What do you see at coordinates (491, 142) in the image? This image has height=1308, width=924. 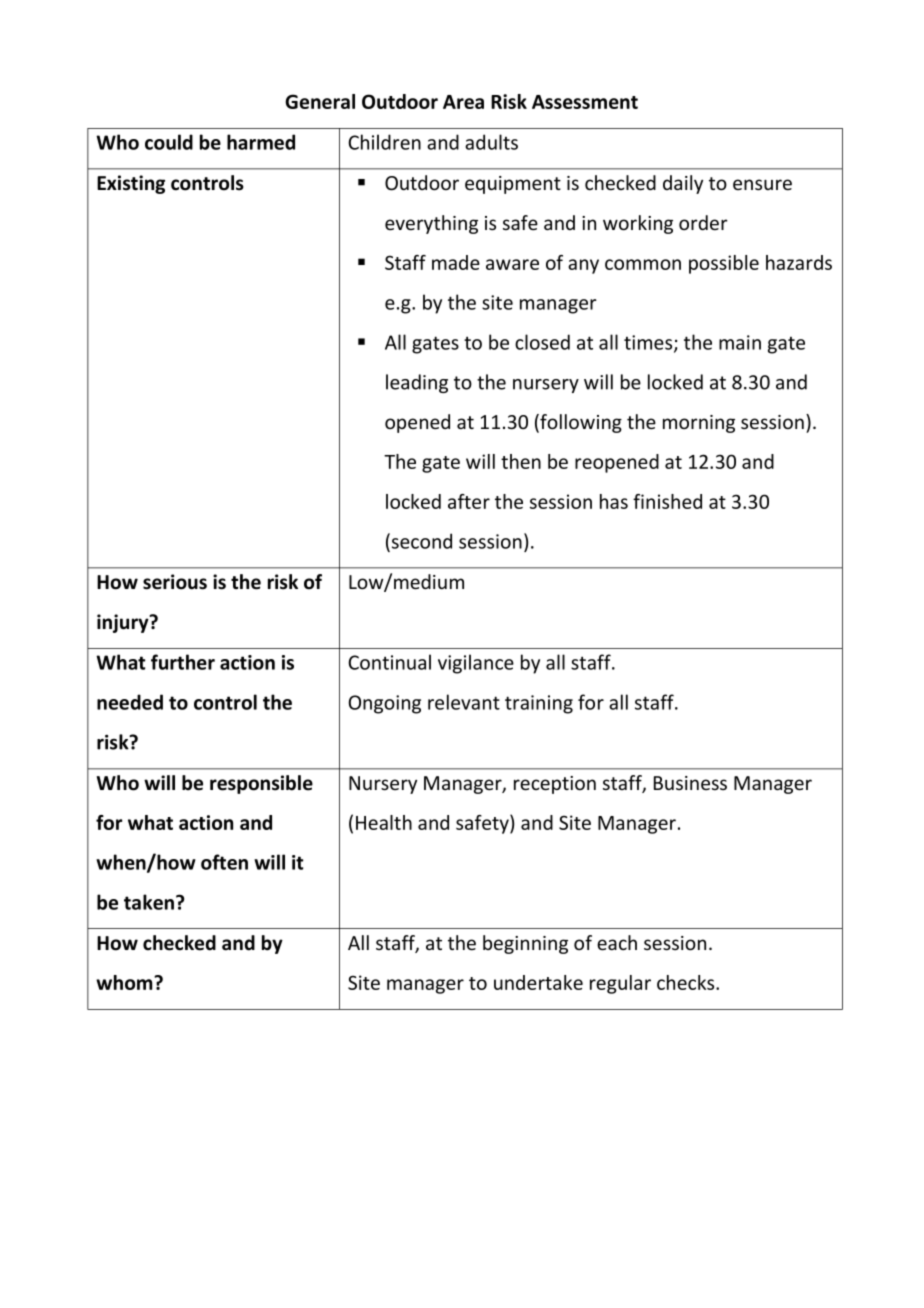 I see `adults` at bounding box center [491, 142].
